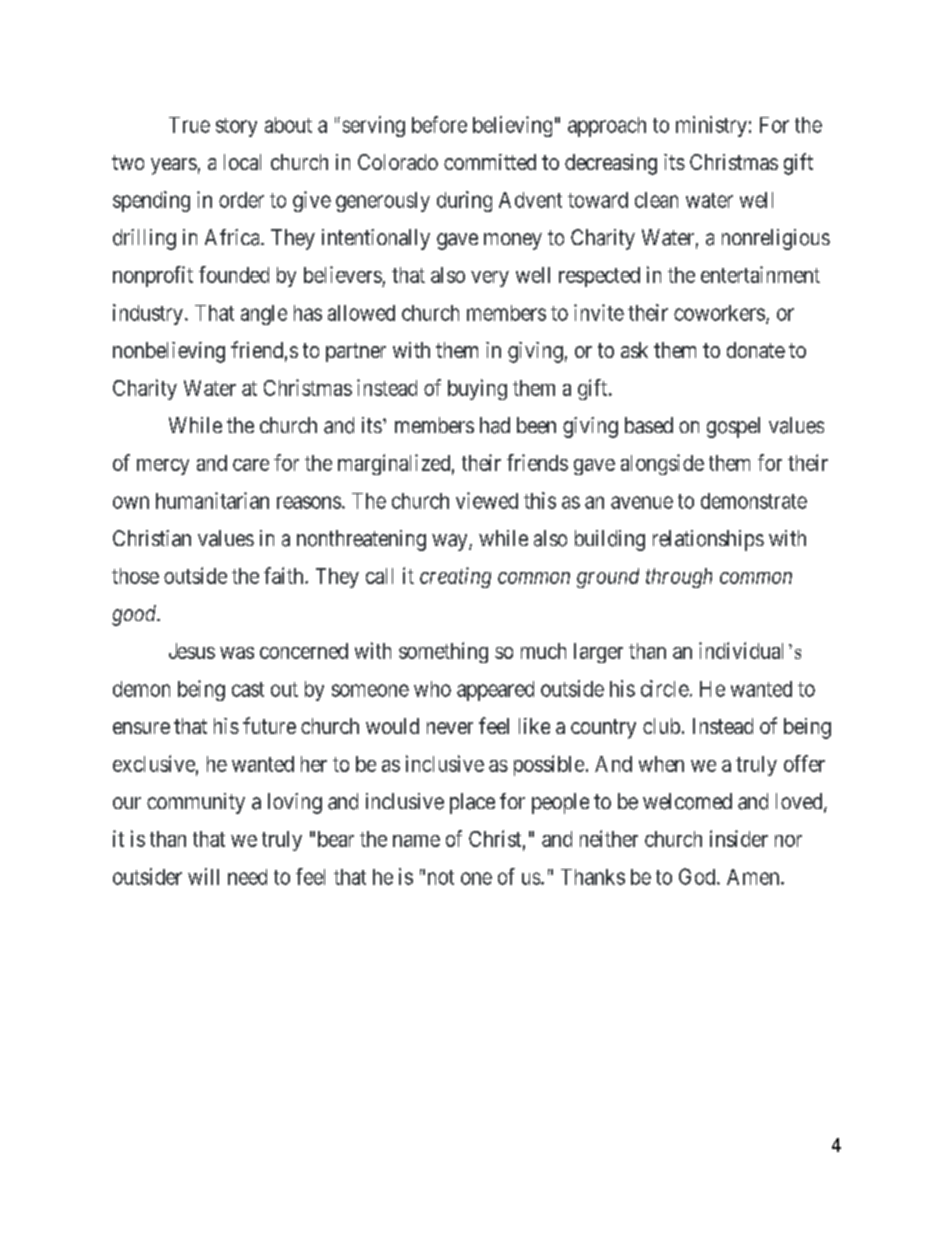 This image has height=1233, width=952. I want to click on local, so click(242, 162).
